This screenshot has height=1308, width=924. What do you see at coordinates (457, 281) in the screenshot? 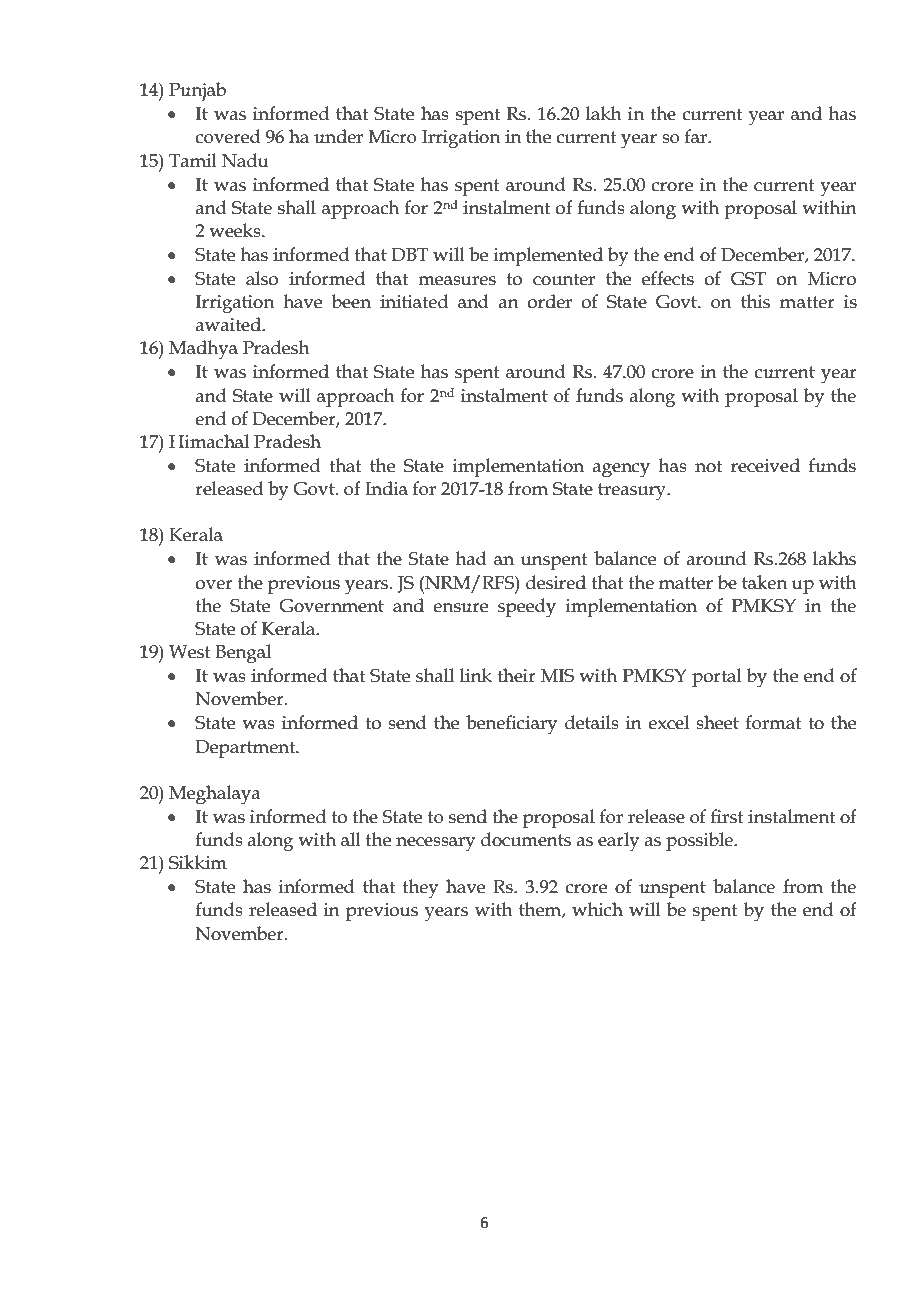
I see `measures` at bounding box center [457, 281].
